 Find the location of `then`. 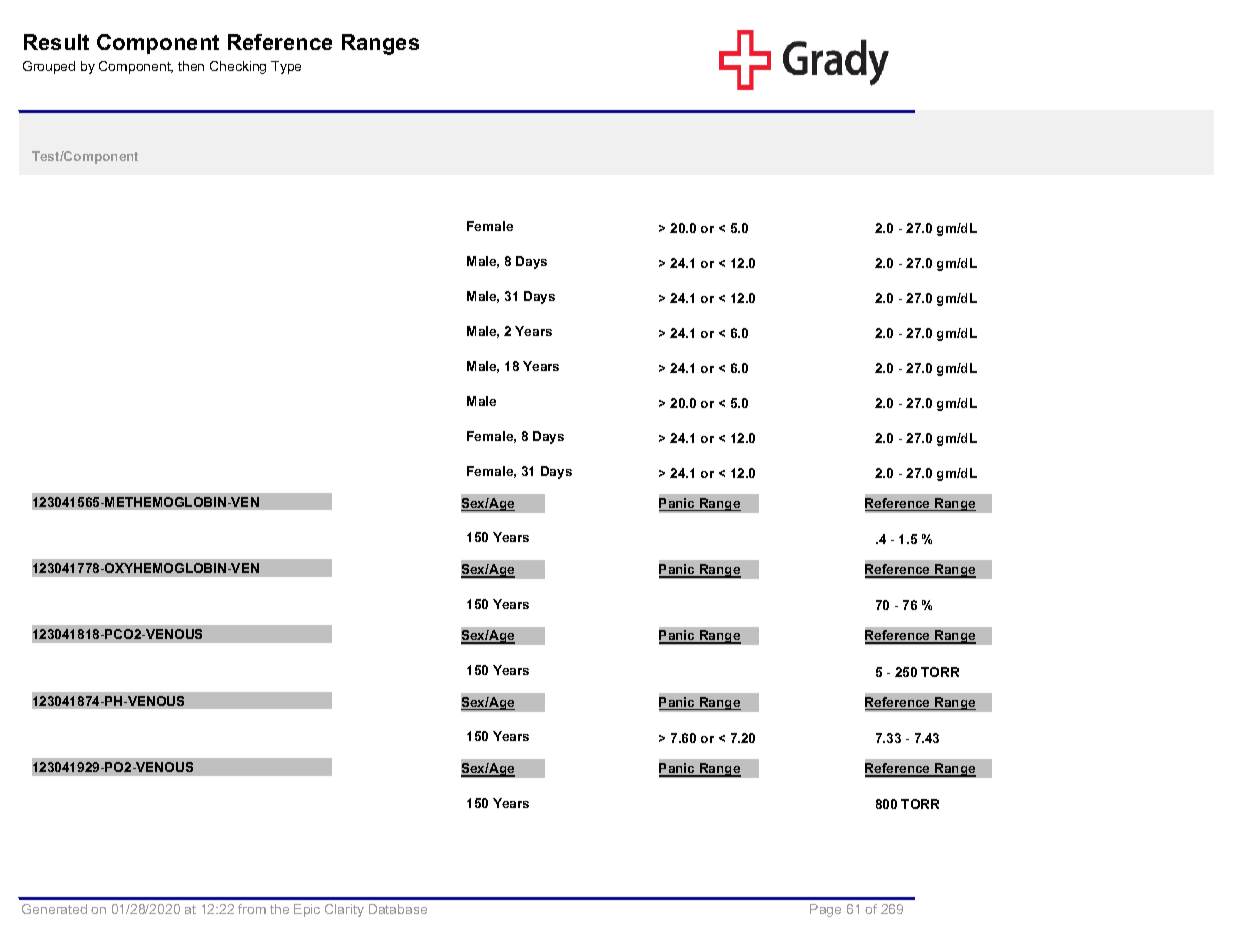

then is located at coordinates (191, 66).
